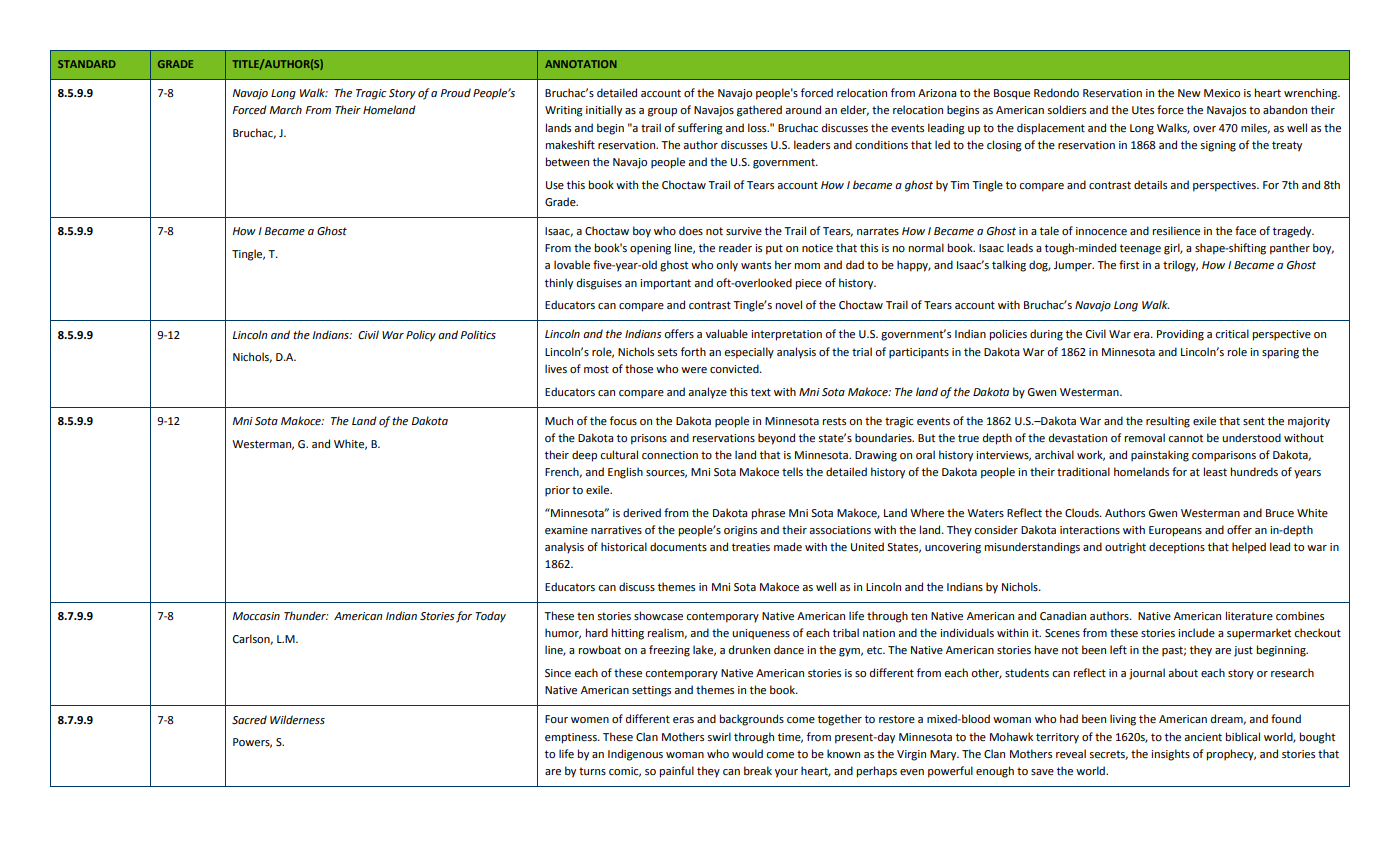 The width and height of the document is (1400, 850). What do you see at coordinates (789, 305) in the document?
I see `novel` at bounding box center [789, 305].
